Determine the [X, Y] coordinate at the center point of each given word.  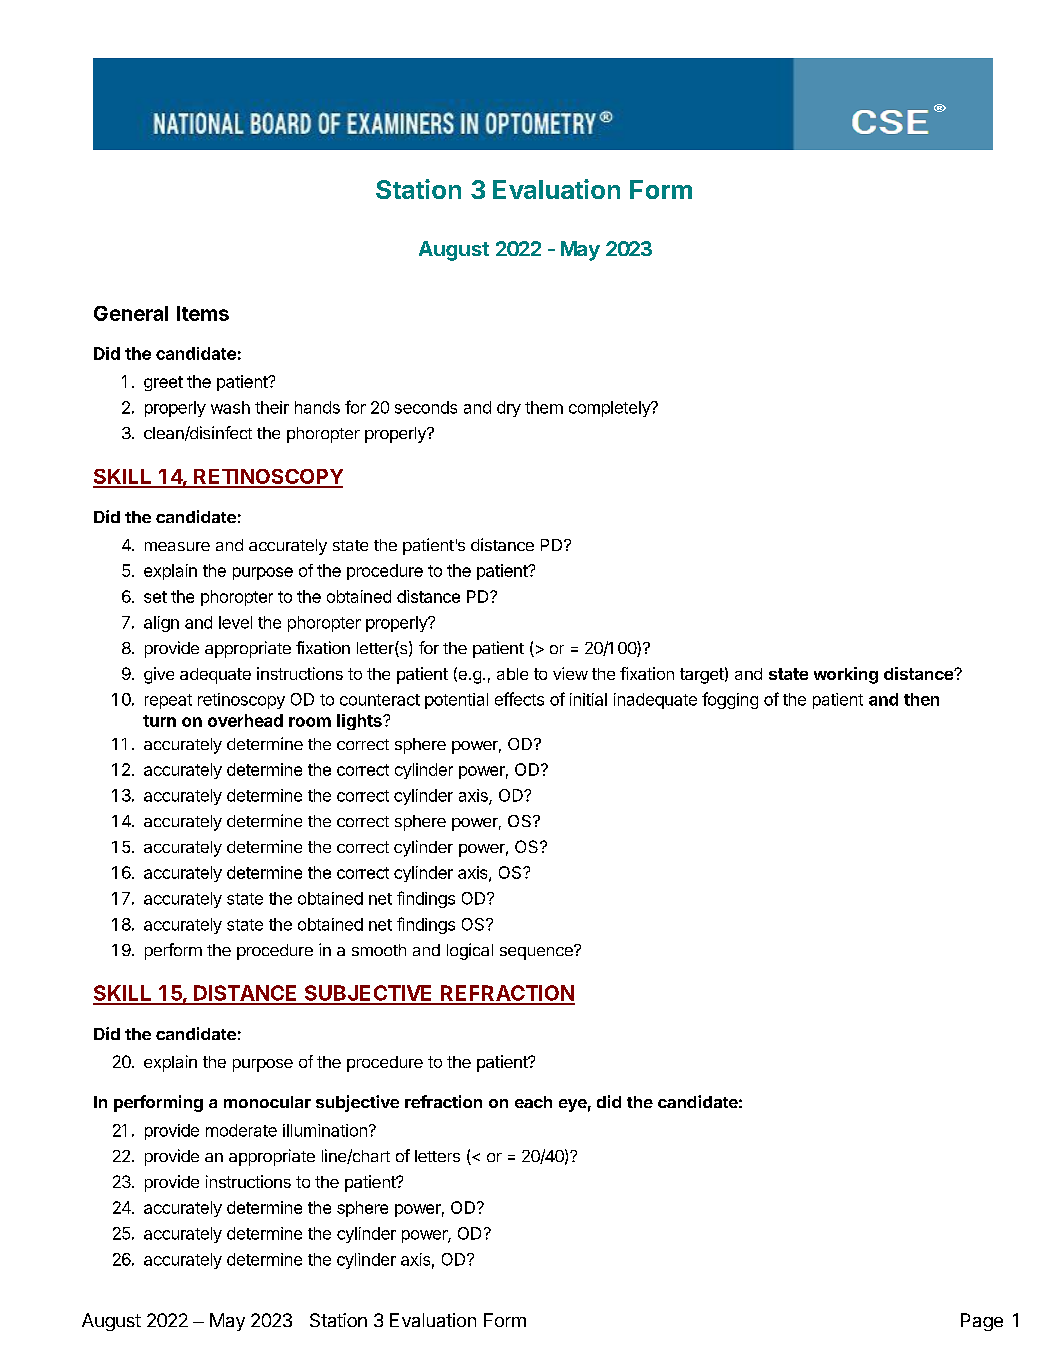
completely [610, 409]
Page [982, 1322]
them [544, 407]
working [846, 675]
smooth [379, 950]
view [570, 673]
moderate [241, 1130]
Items [203, 313]
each [533, 1102]
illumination [325, 1130]
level [235, 622]
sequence [537, 952]
